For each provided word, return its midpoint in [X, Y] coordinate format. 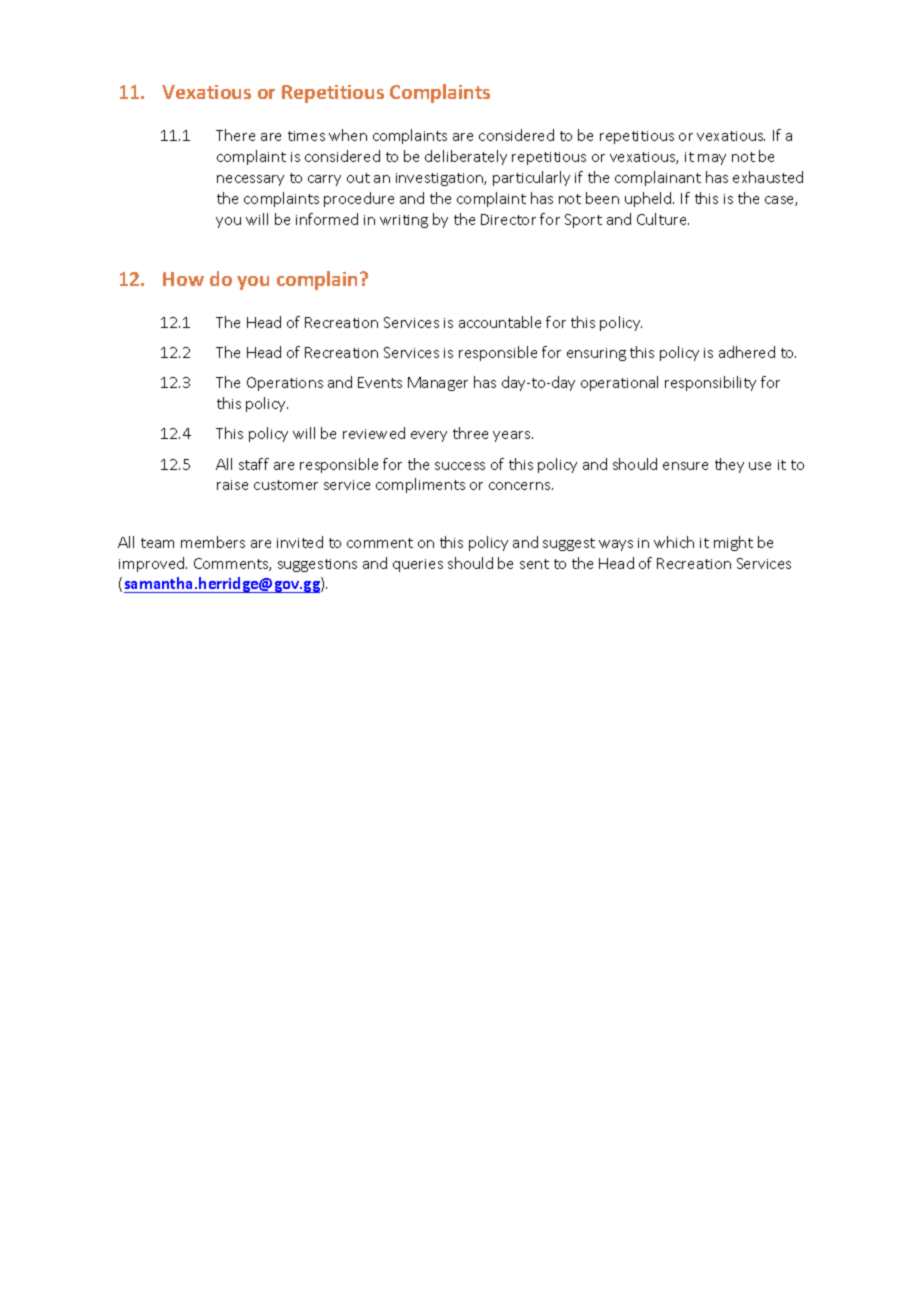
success [460, 466]
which [674, 542]
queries [418, 565]
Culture [663, 219]
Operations [285, 384]
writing [404, 221]
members [213, 542]
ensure [685, 466]
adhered [747, 352]
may [712, 159]
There [235, 135]
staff [254, 464]
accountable [500, 322]
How [183, 279]
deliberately [466, 157]
